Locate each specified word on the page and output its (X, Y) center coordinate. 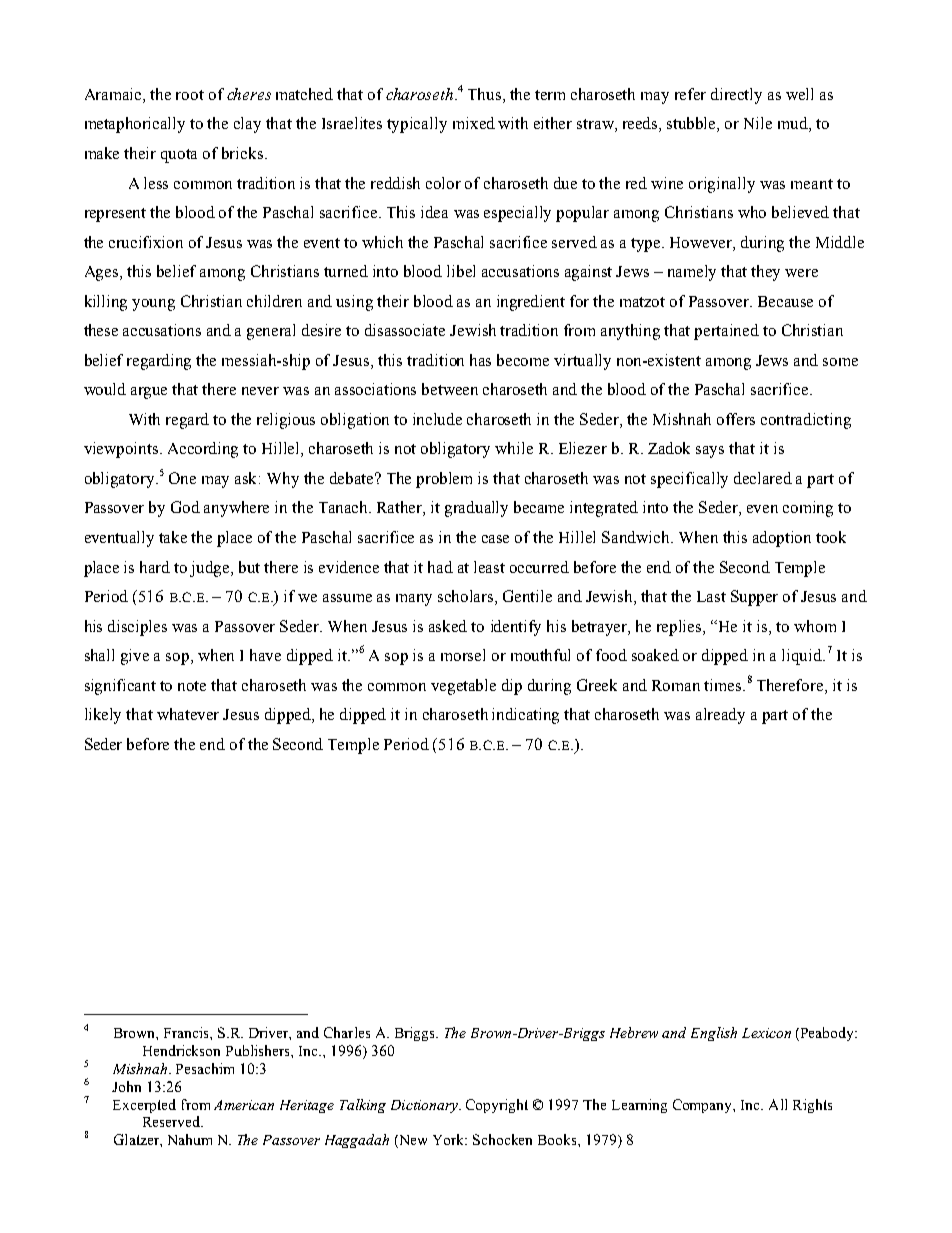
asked (448, 626)
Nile (758, 123)
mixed (474, 123)
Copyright (497, 1106)
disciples (137, 628)
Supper (754, 598)
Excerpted (144, 1106)
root (190, 95)
